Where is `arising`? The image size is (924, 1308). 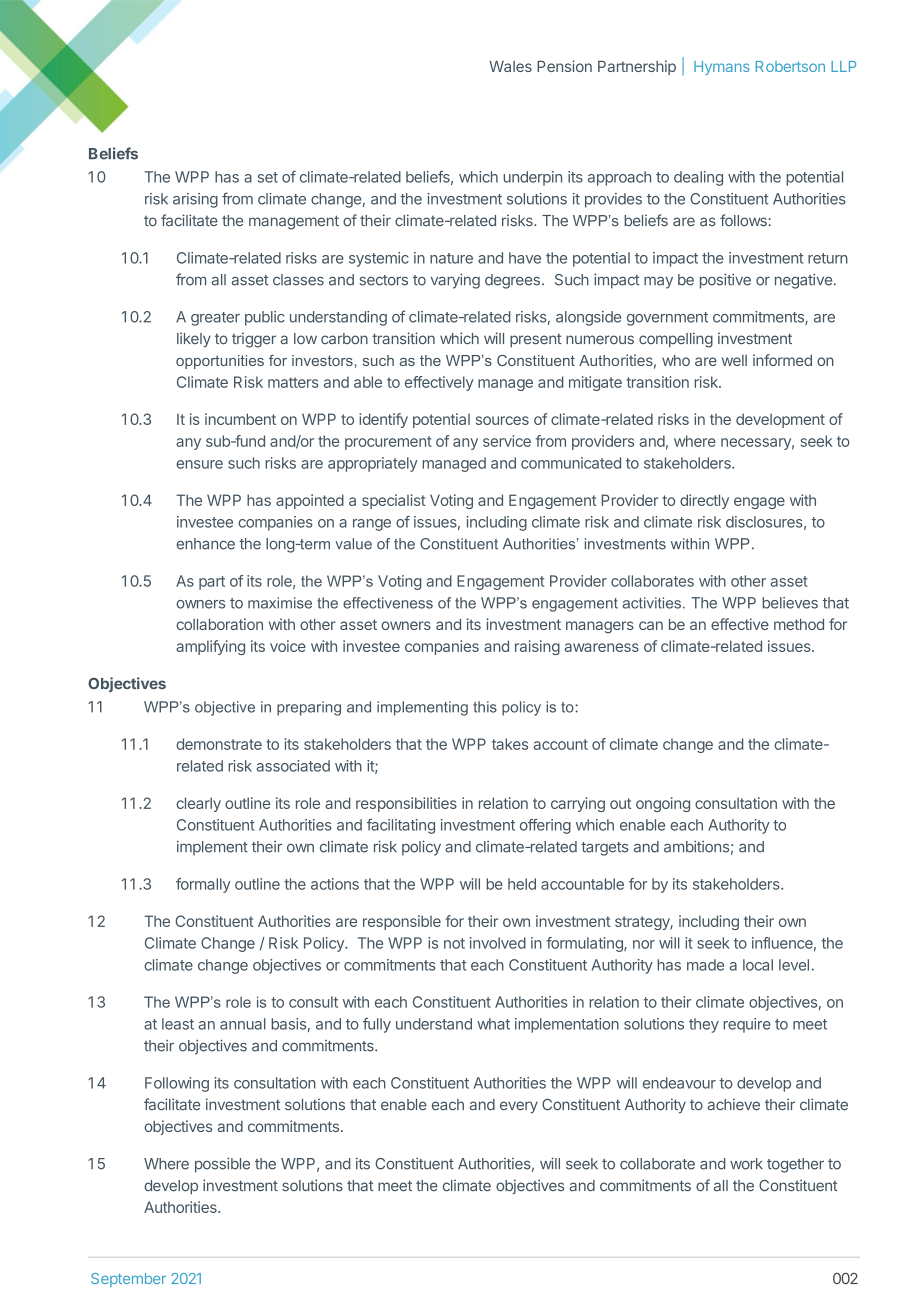 arising is located at coordinates (195, 200).
